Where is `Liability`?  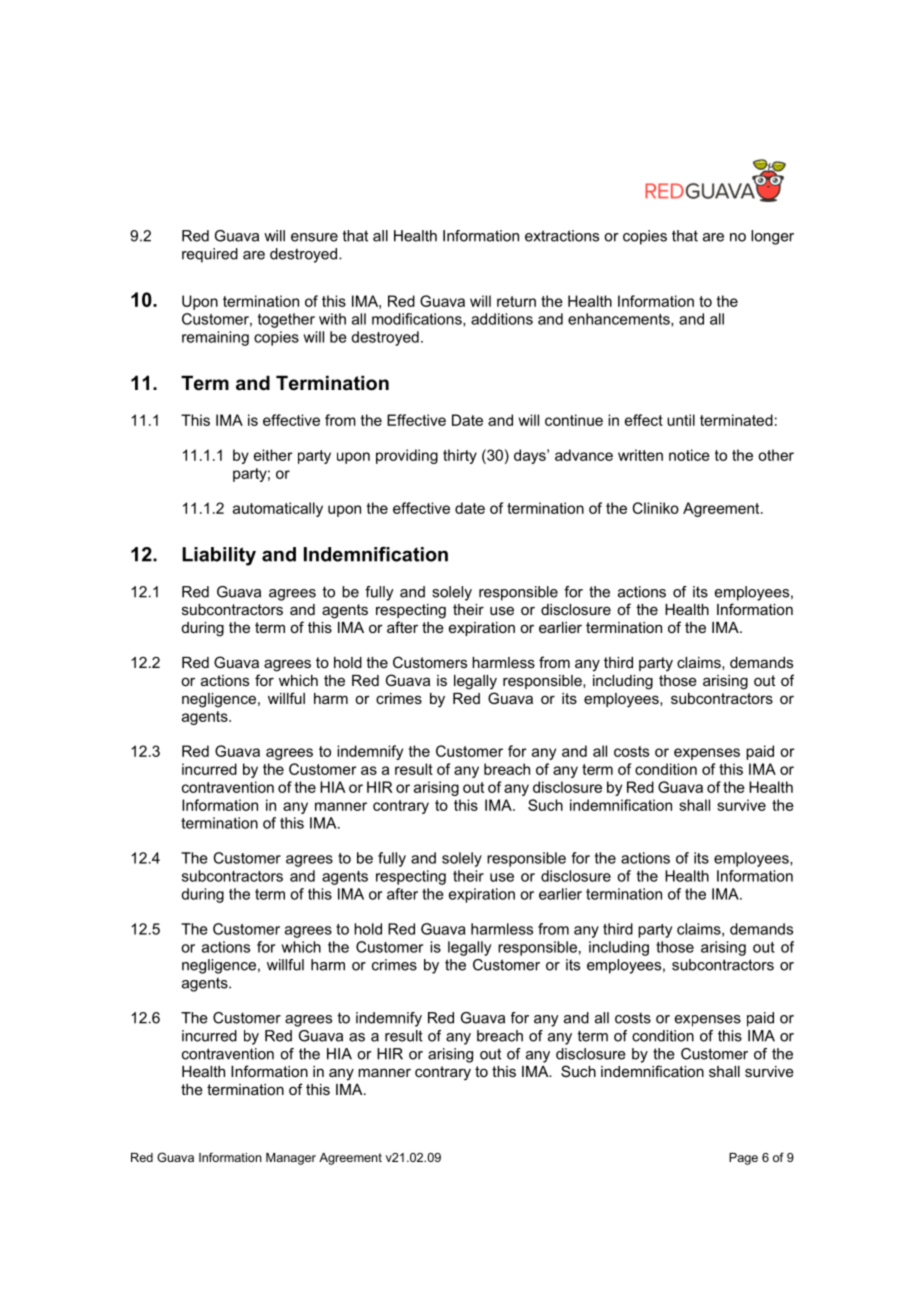 Liability is located at coordinates (219, 556).
